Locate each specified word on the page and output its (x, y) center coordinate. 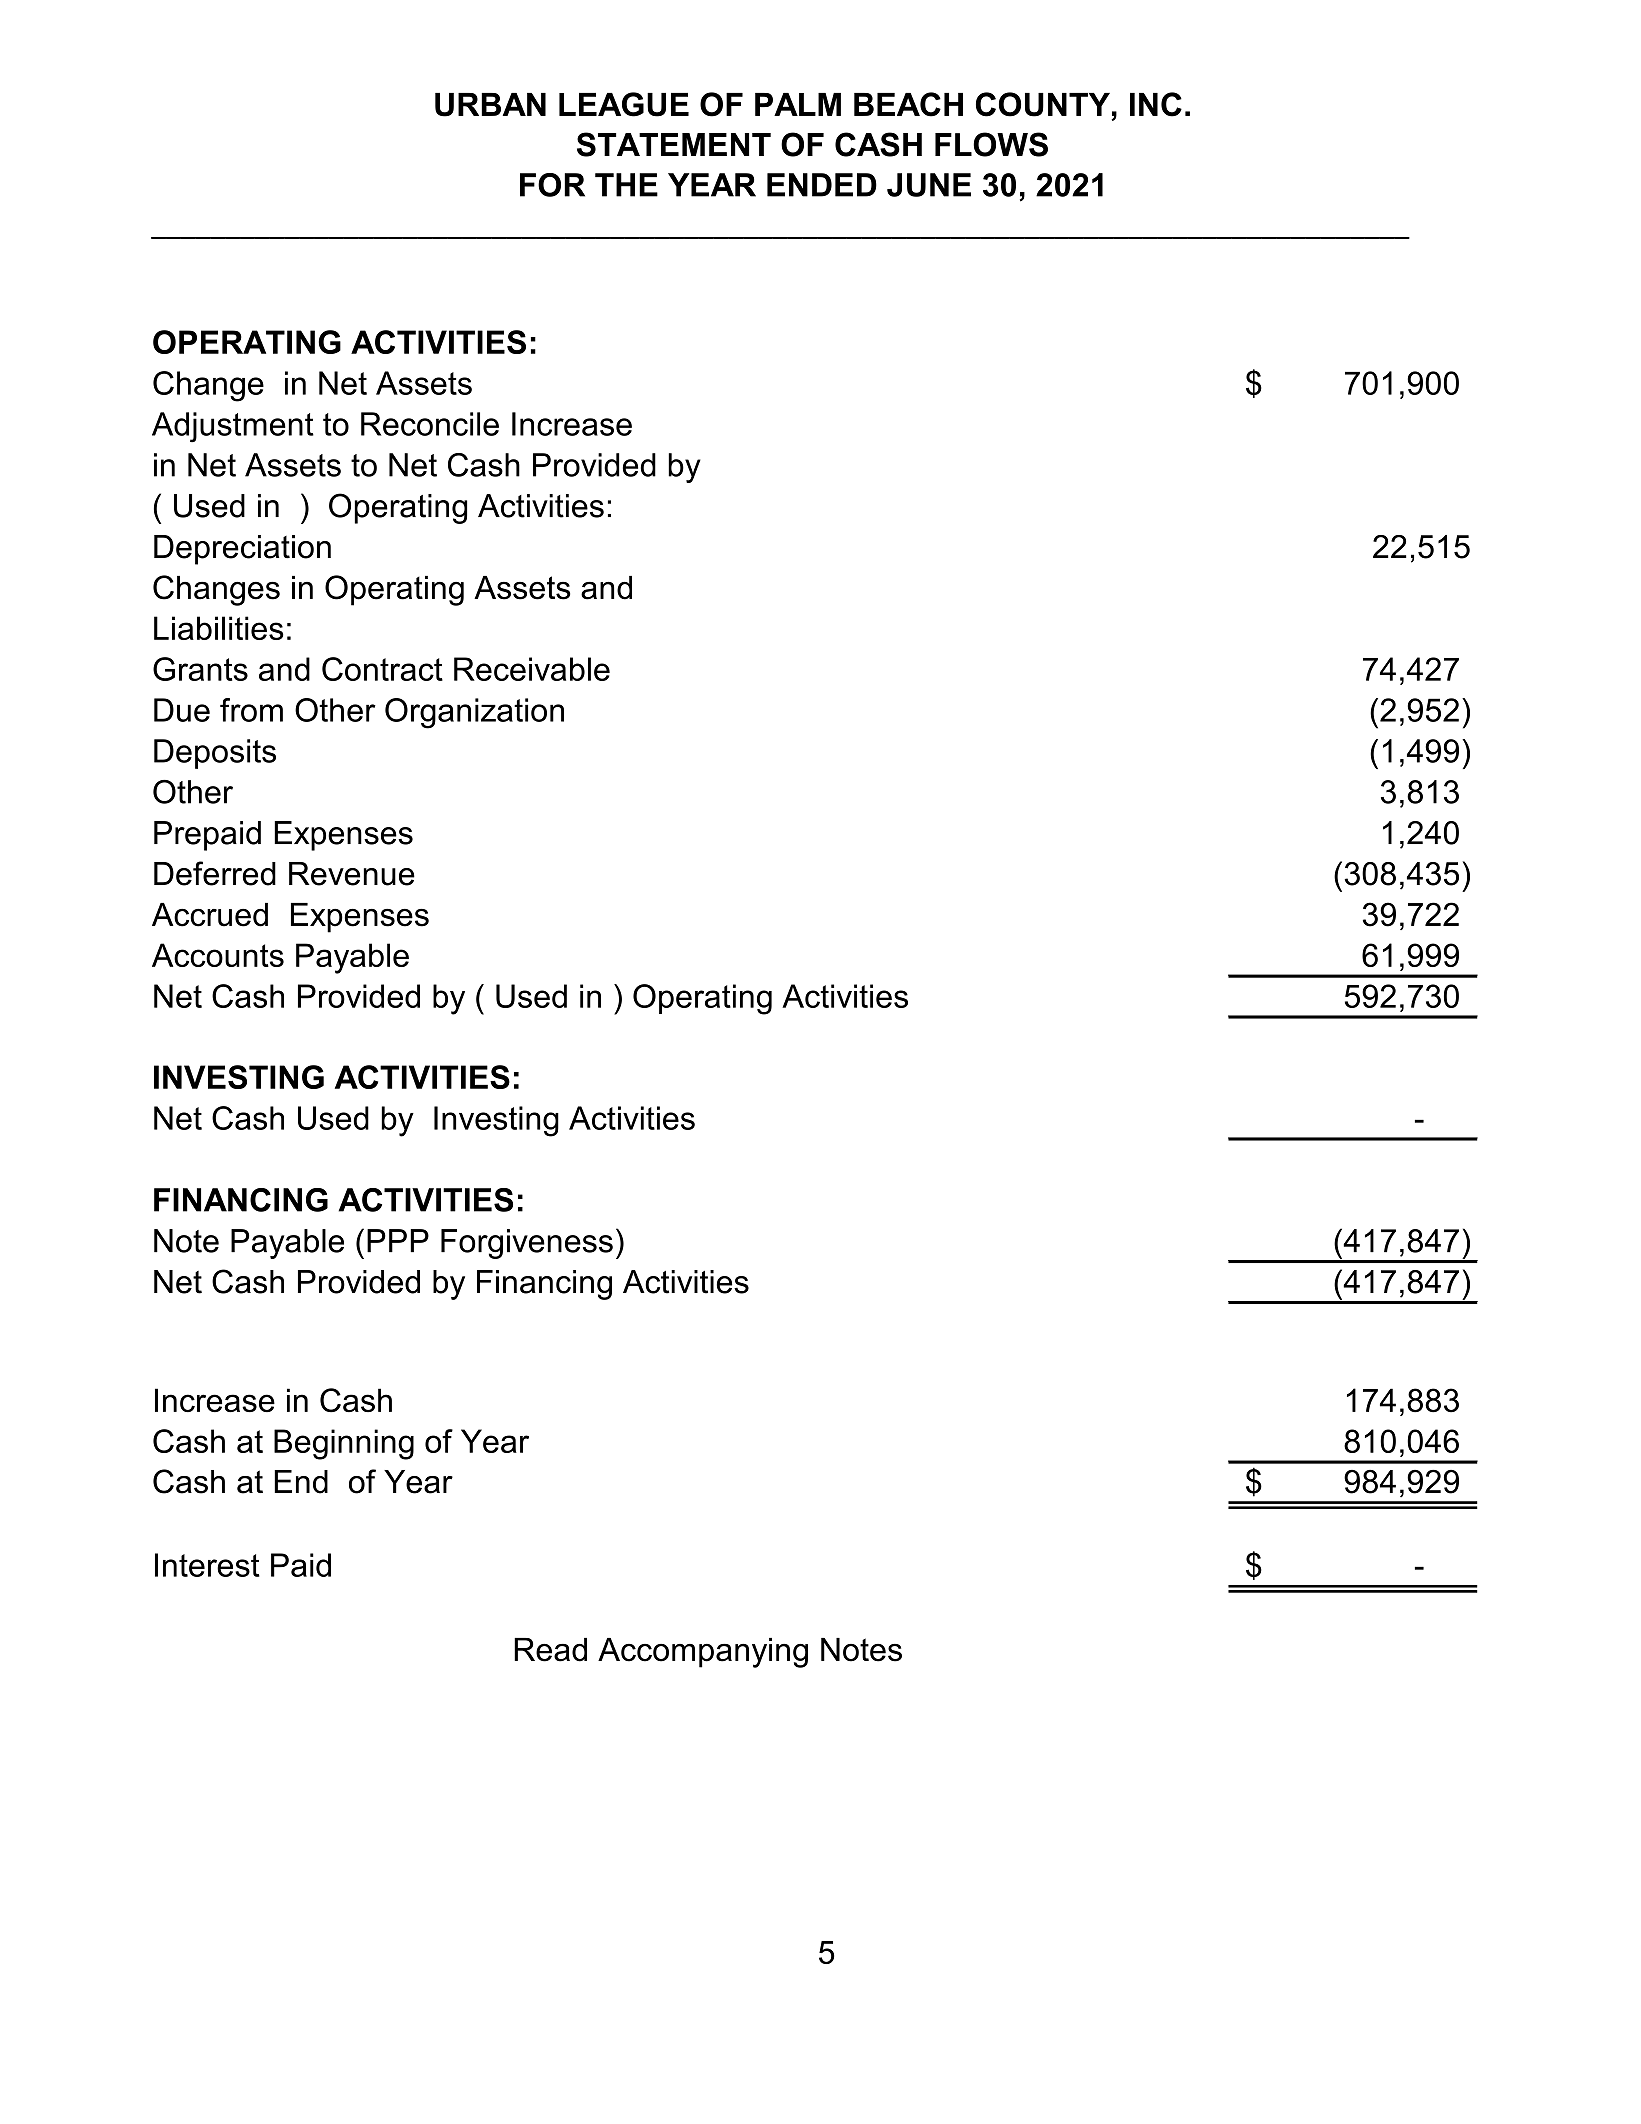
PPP (398, 1240)
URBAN (490, 105)
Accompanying (703, 1653)
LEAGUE (624, 104)
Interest (207, 1565)
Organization (474, 713)
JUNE (929, 185)
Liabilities (219, 628)
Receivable (532, 669)
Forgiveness (527, 1244)
